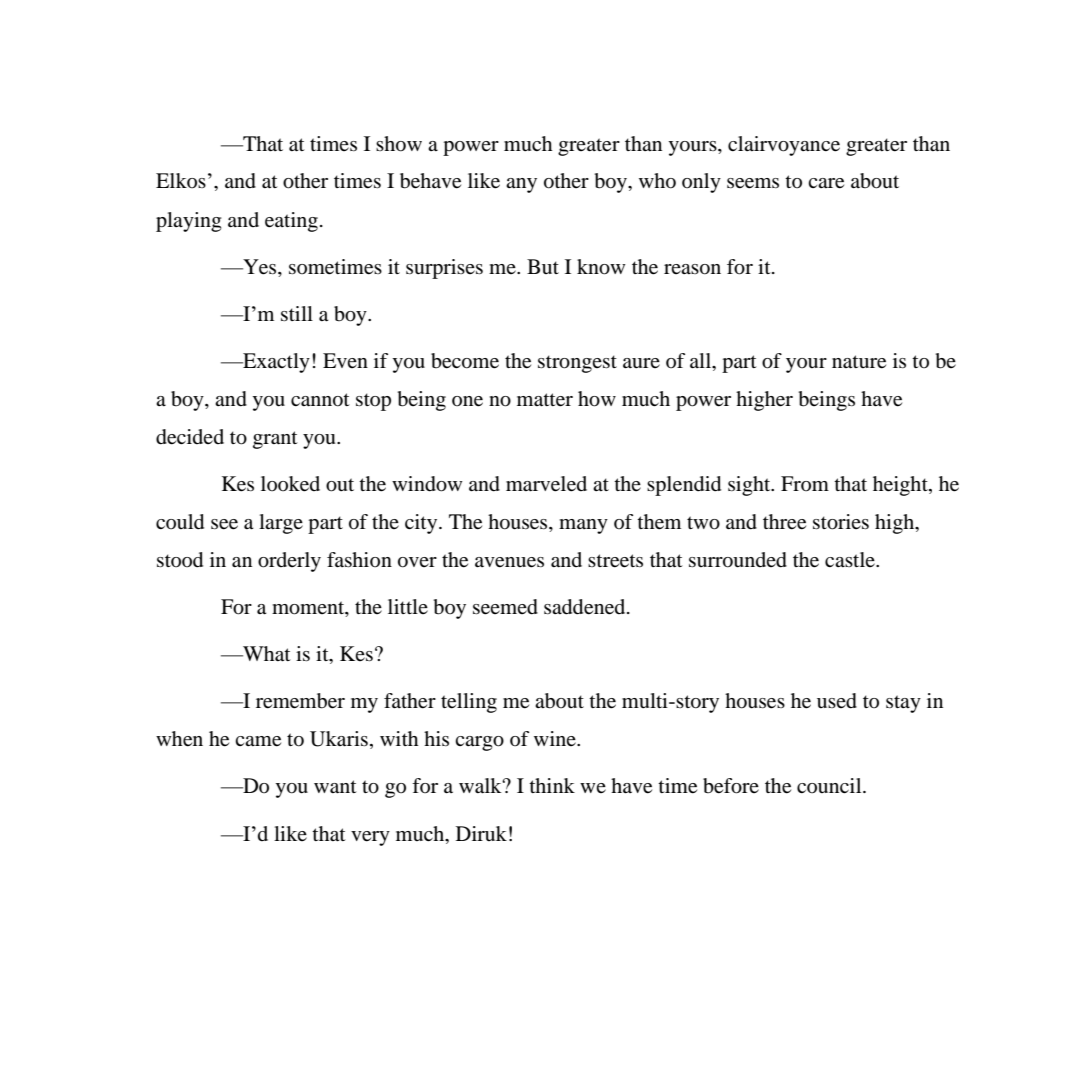 This document has width=1092, height=1092. What do you see at coordinates (291, 222) in the document?
I see `eating` at bounding box center [291, 222].
